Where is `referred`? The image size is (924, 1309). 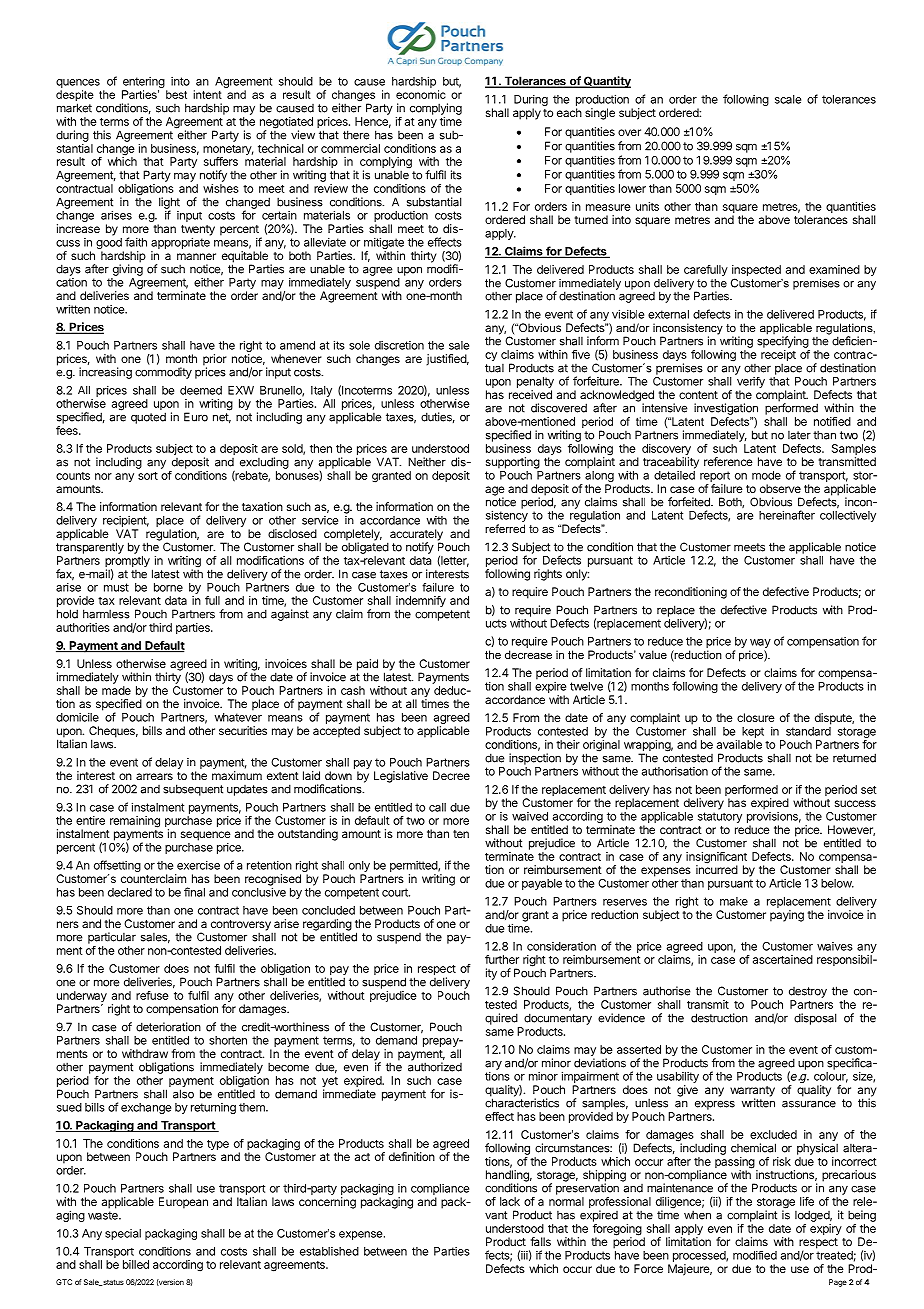
referred is located at coordinates (505, 528).
